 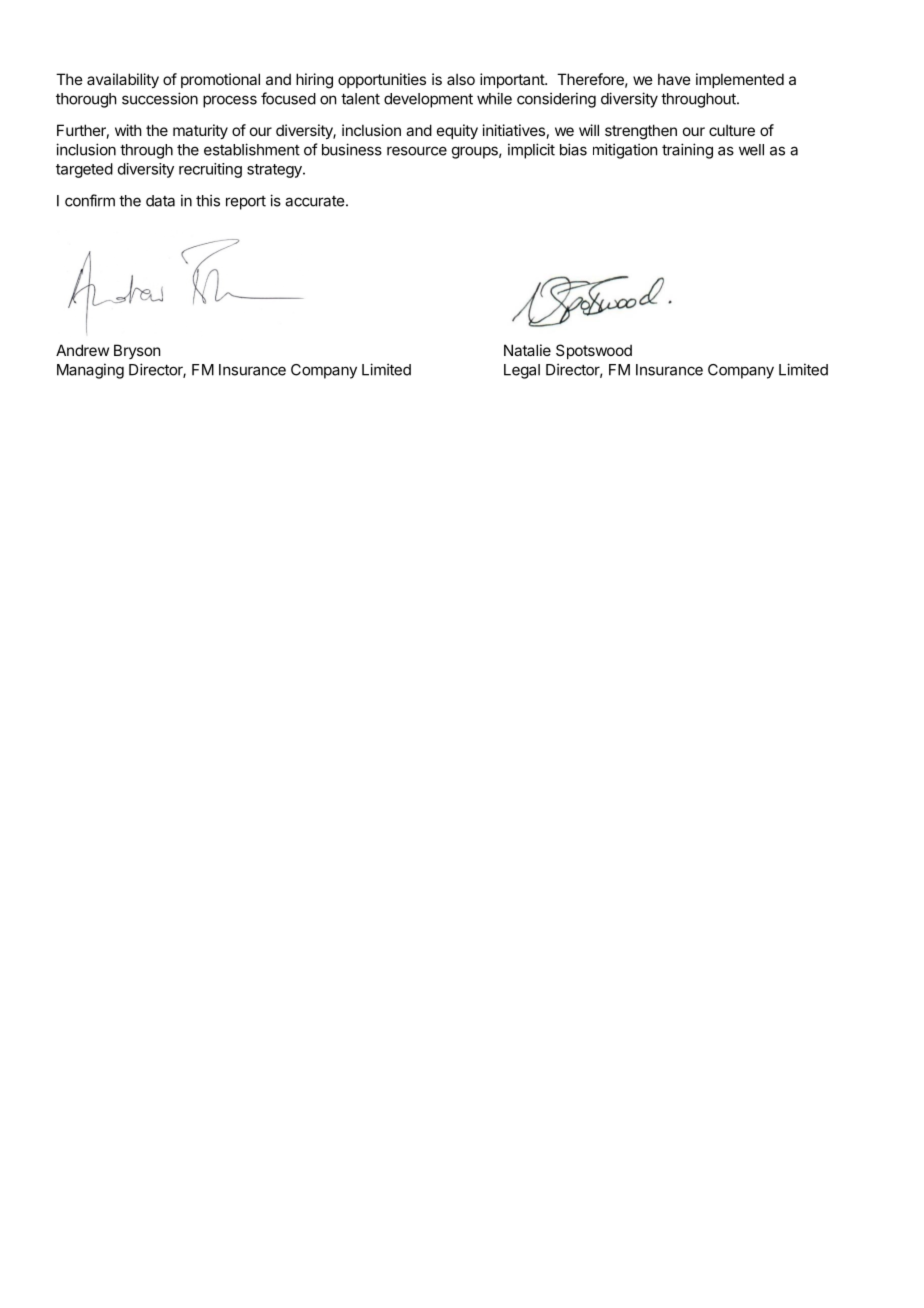 I want to click on succession, so click(x=160, y=98).
